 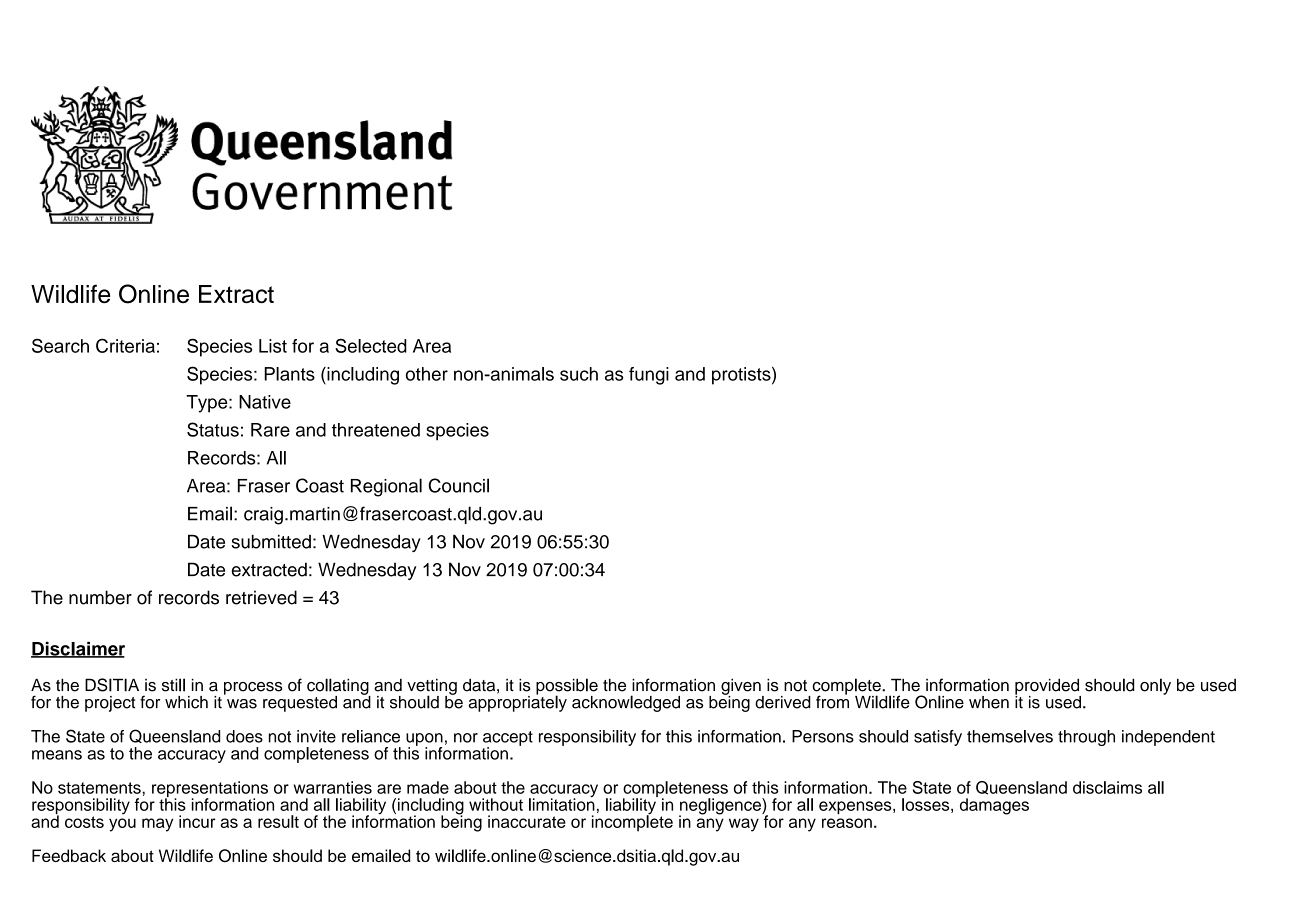 I want to click on submitted, so click(x=271, y=541).
